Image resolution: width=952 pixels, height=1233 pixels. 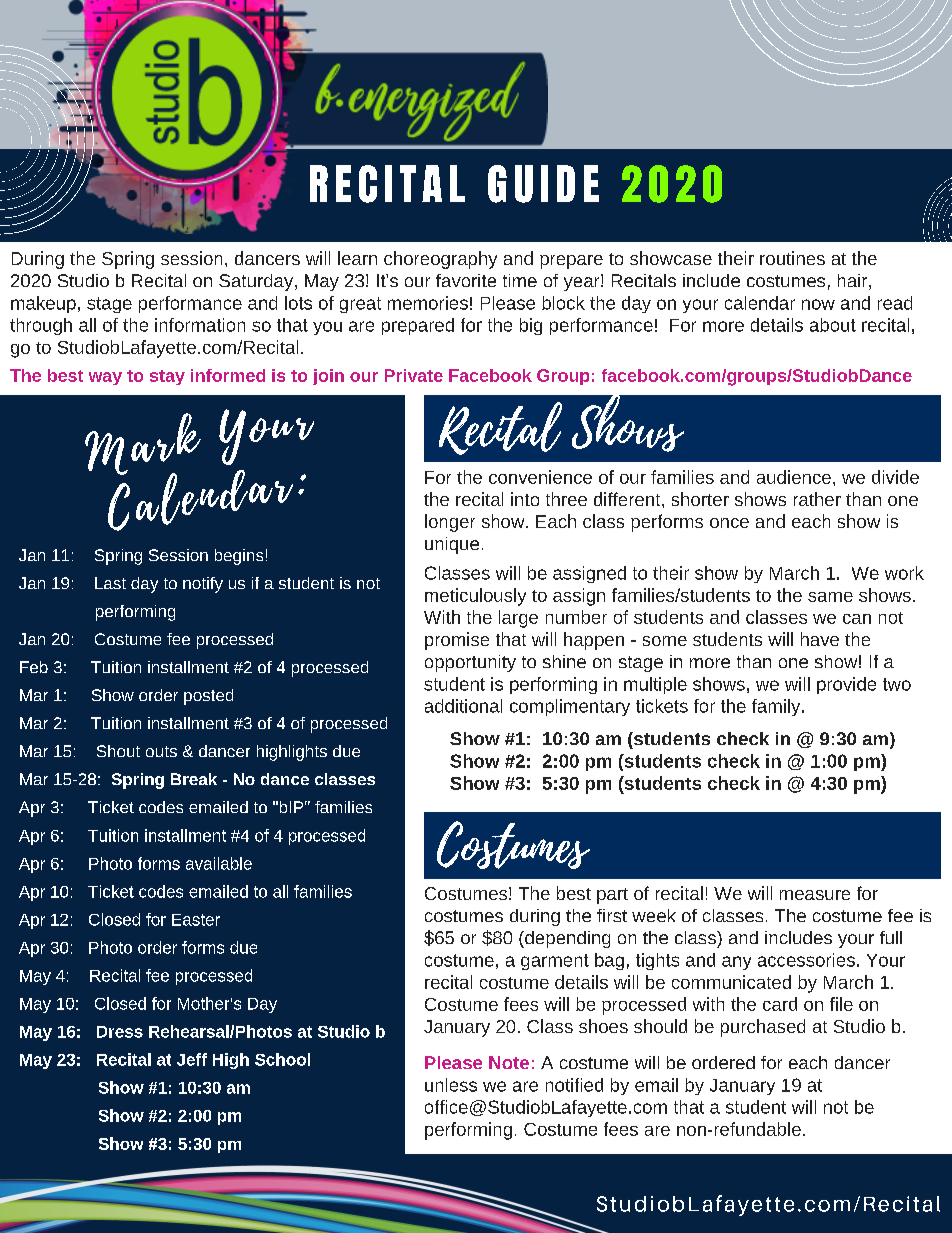 I want to click on Note, so click(x=509, y=1062).
